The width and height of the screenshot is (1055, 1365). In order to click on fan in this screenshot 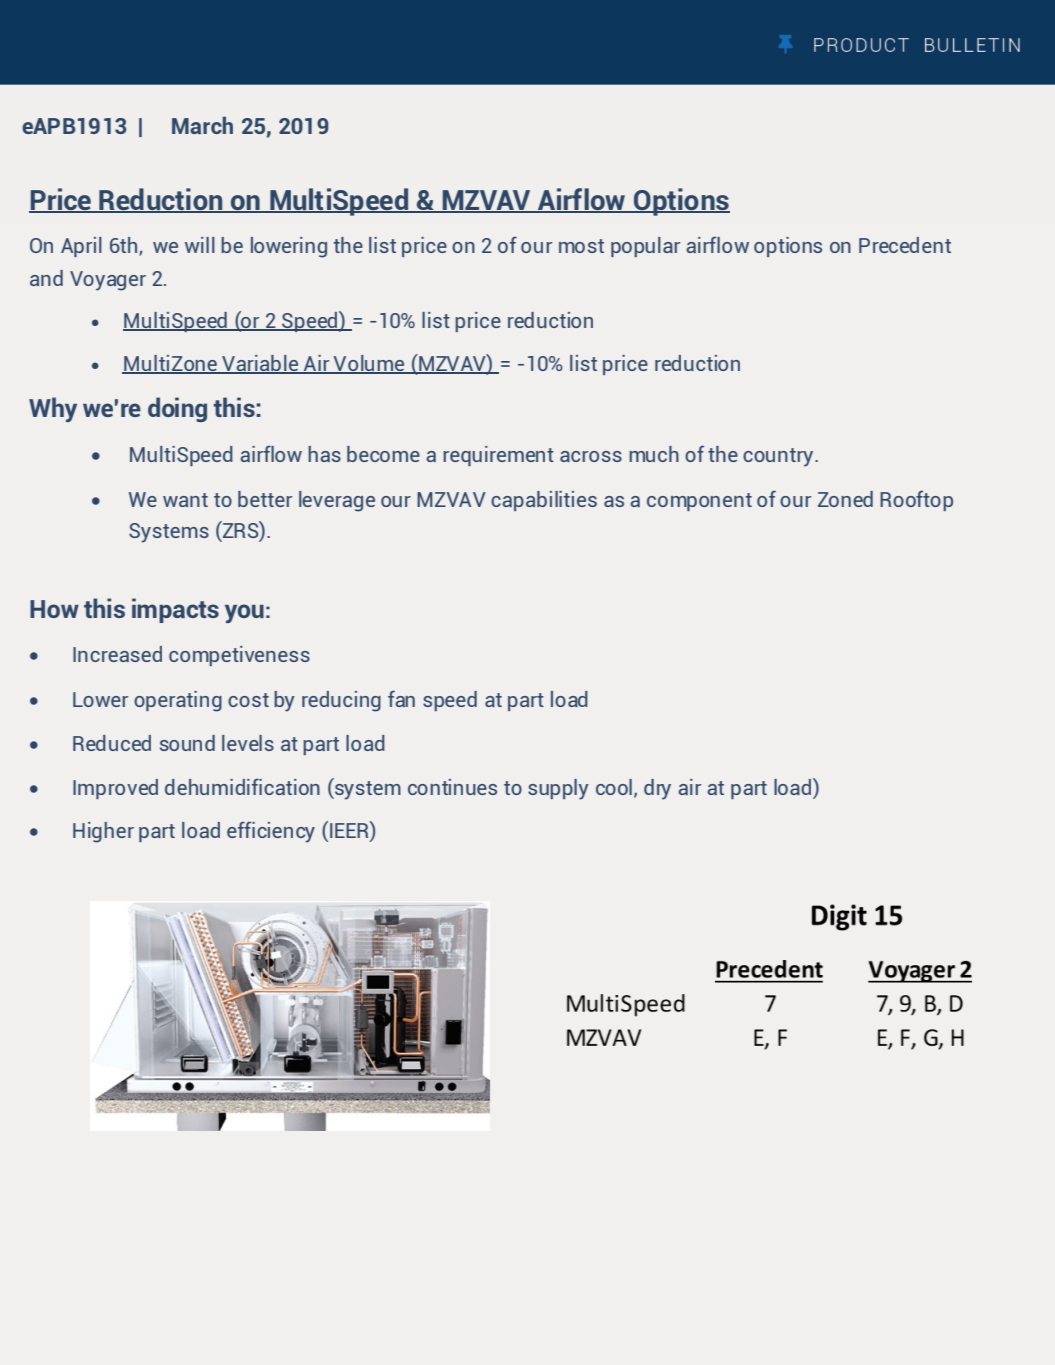, I will do `click(401, 698)`.
